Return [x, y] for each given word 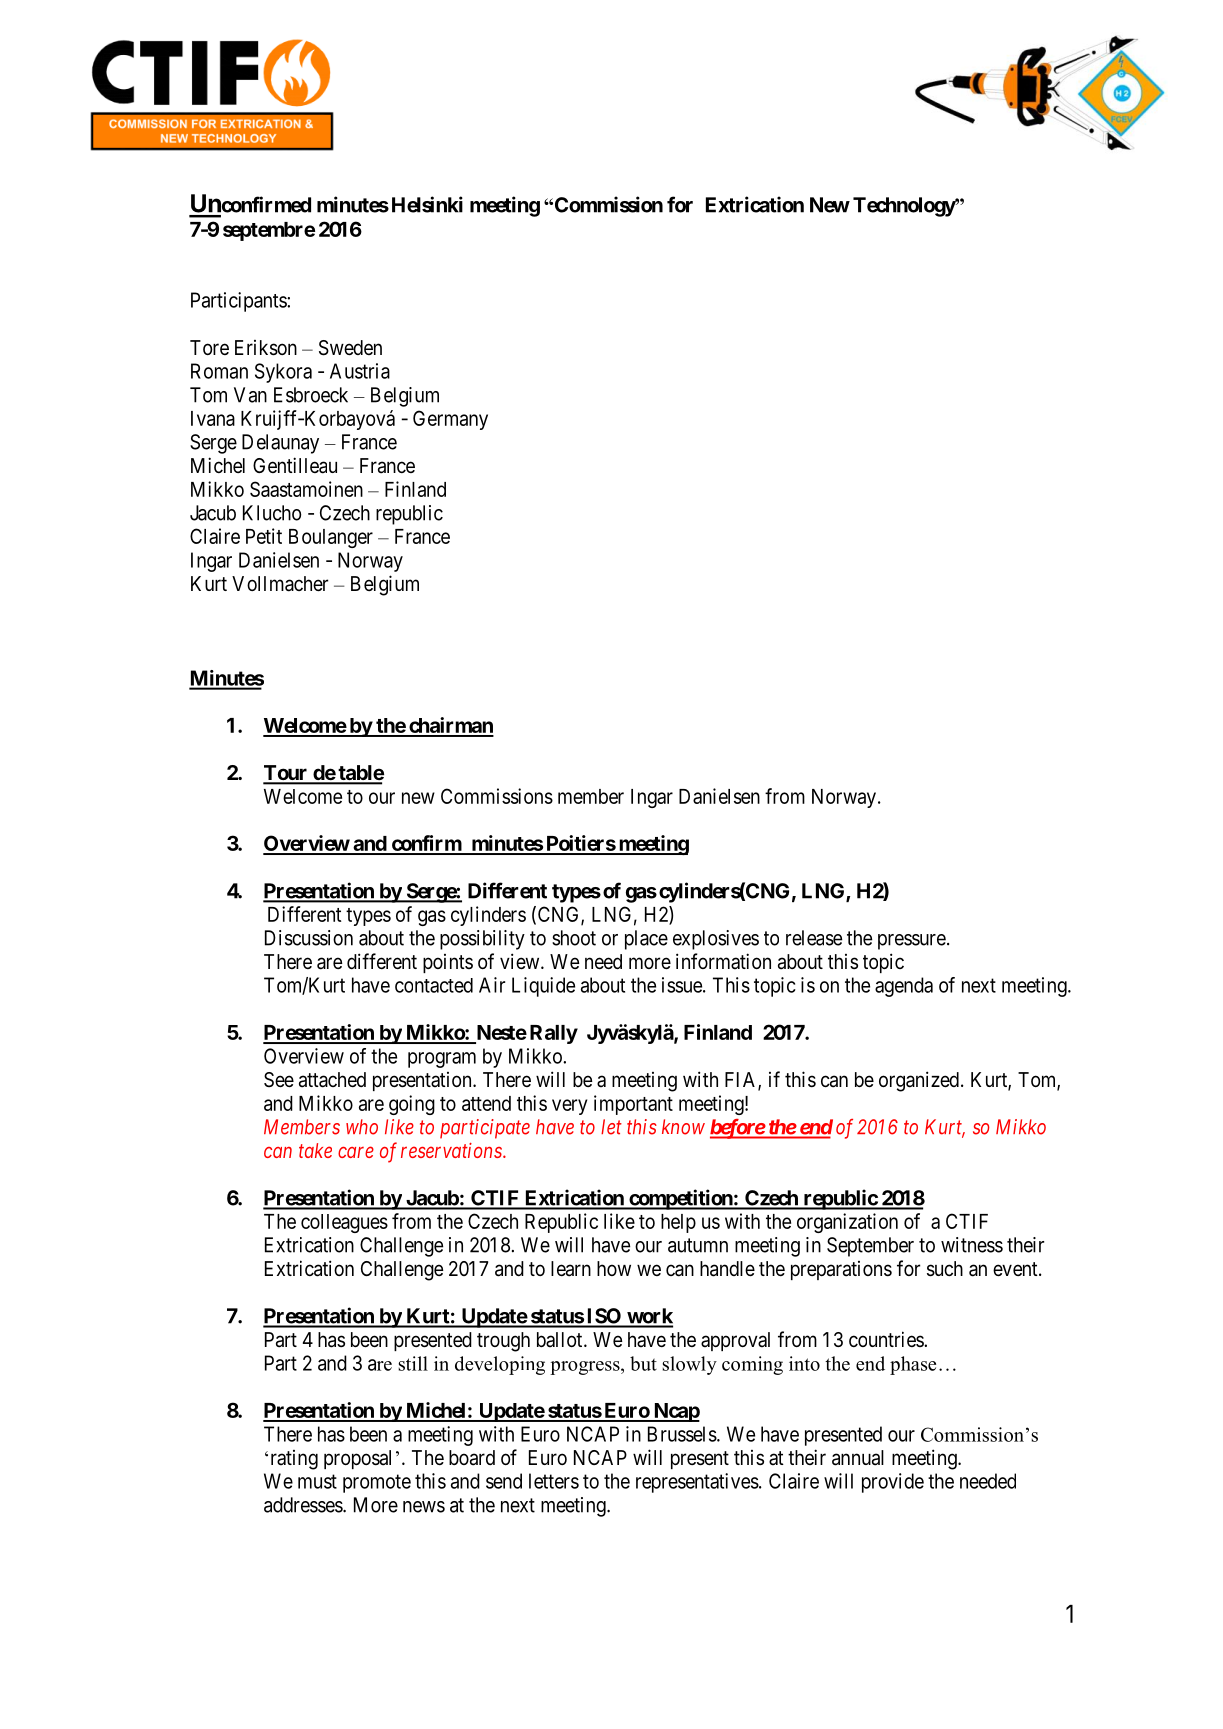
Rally [554, 1034]
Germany [450, 420]
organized [919, 1081]
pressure [912, 942]
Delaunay [280, 444]
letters [554, 1481]
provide [893, 1483]
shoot [574, 938]
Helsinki [427, 204]
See [279, 1080]
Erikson [266, 348]
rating [294, 1460]
